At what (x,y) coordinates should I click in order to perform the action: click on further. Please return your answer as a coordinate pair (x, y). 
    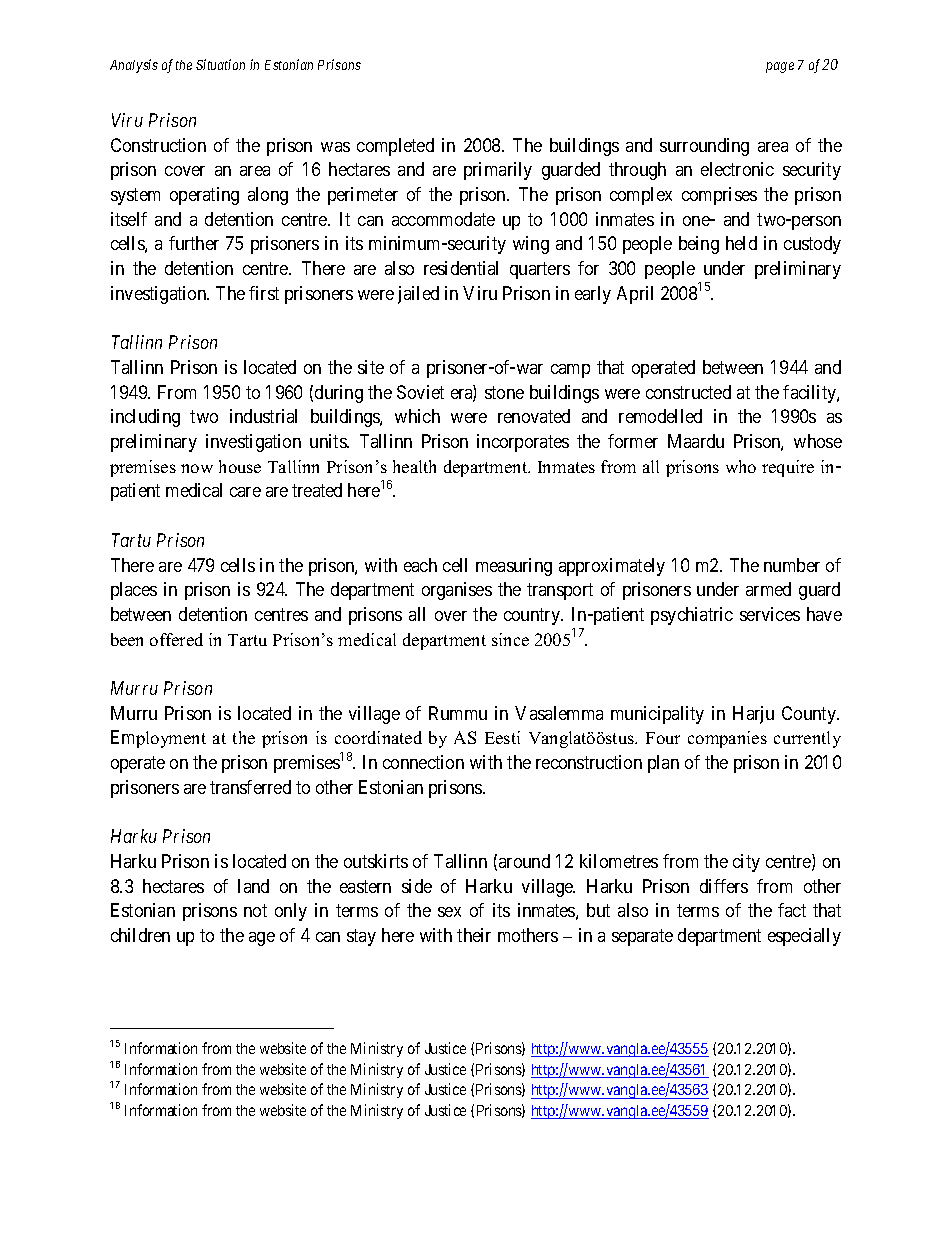
    Looking at the image, I should click on (194, 243).
